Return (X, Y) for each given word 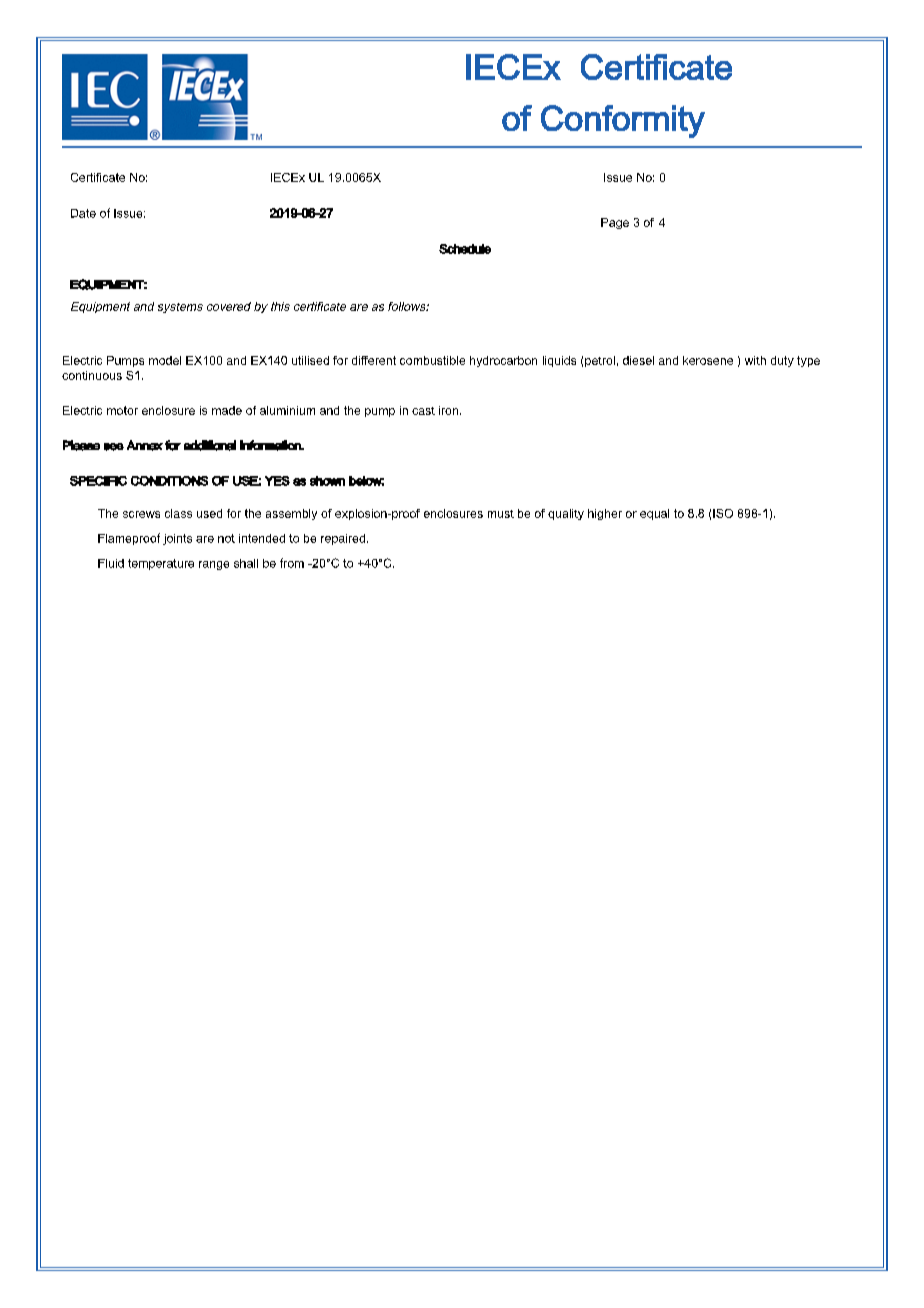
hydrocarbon (503, 361)
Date (83, 213)
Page (615, 223)
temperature (161, 564)
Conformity (623, 121)
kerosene (708, 360)
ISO (723, 513)
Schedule (465, 249)
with (755, 360)
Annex (145, 445)
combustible (432, 360)
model (165, 360)
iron (450, 410)
